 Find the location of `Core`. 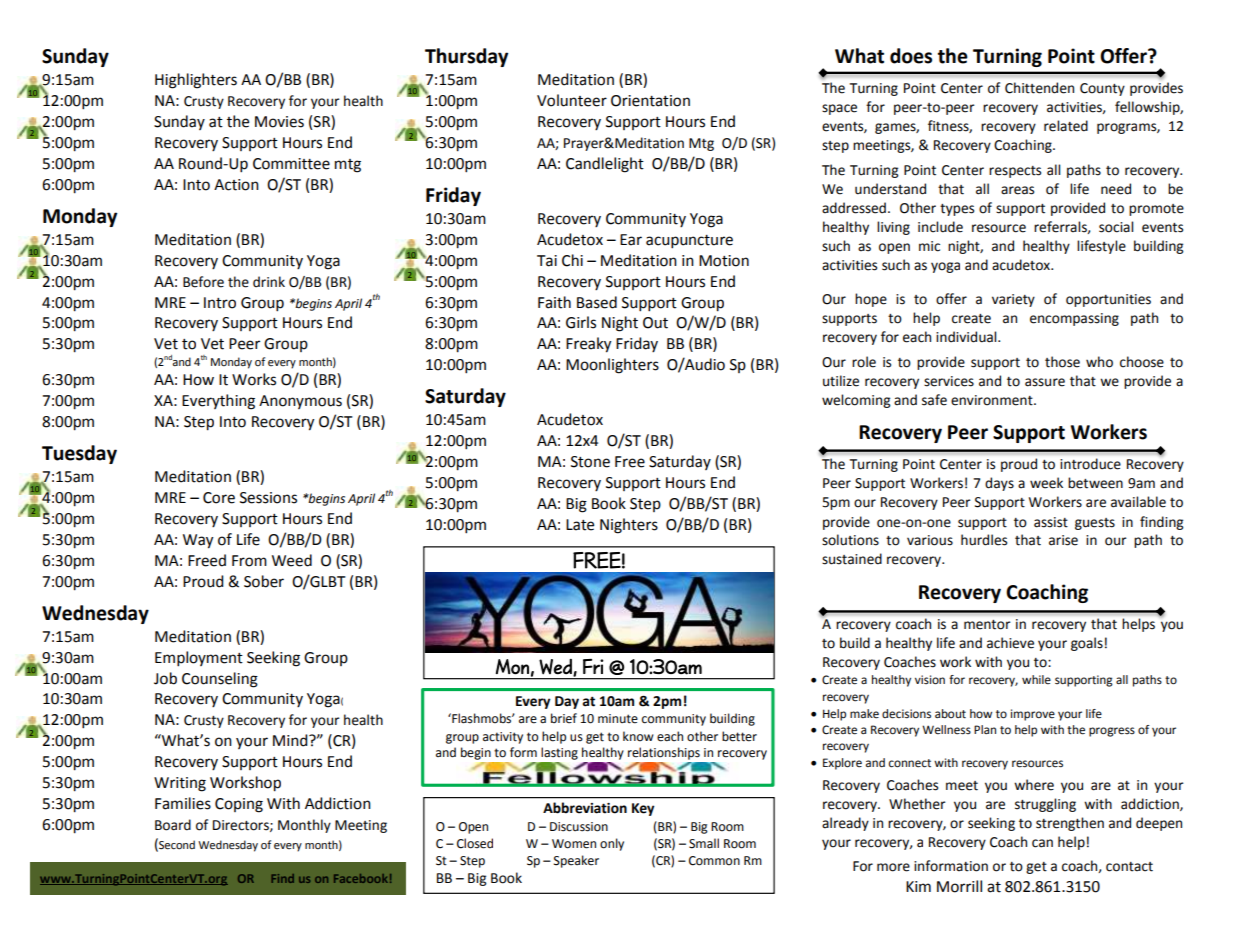

Core is located at coordinates (219, 498).
